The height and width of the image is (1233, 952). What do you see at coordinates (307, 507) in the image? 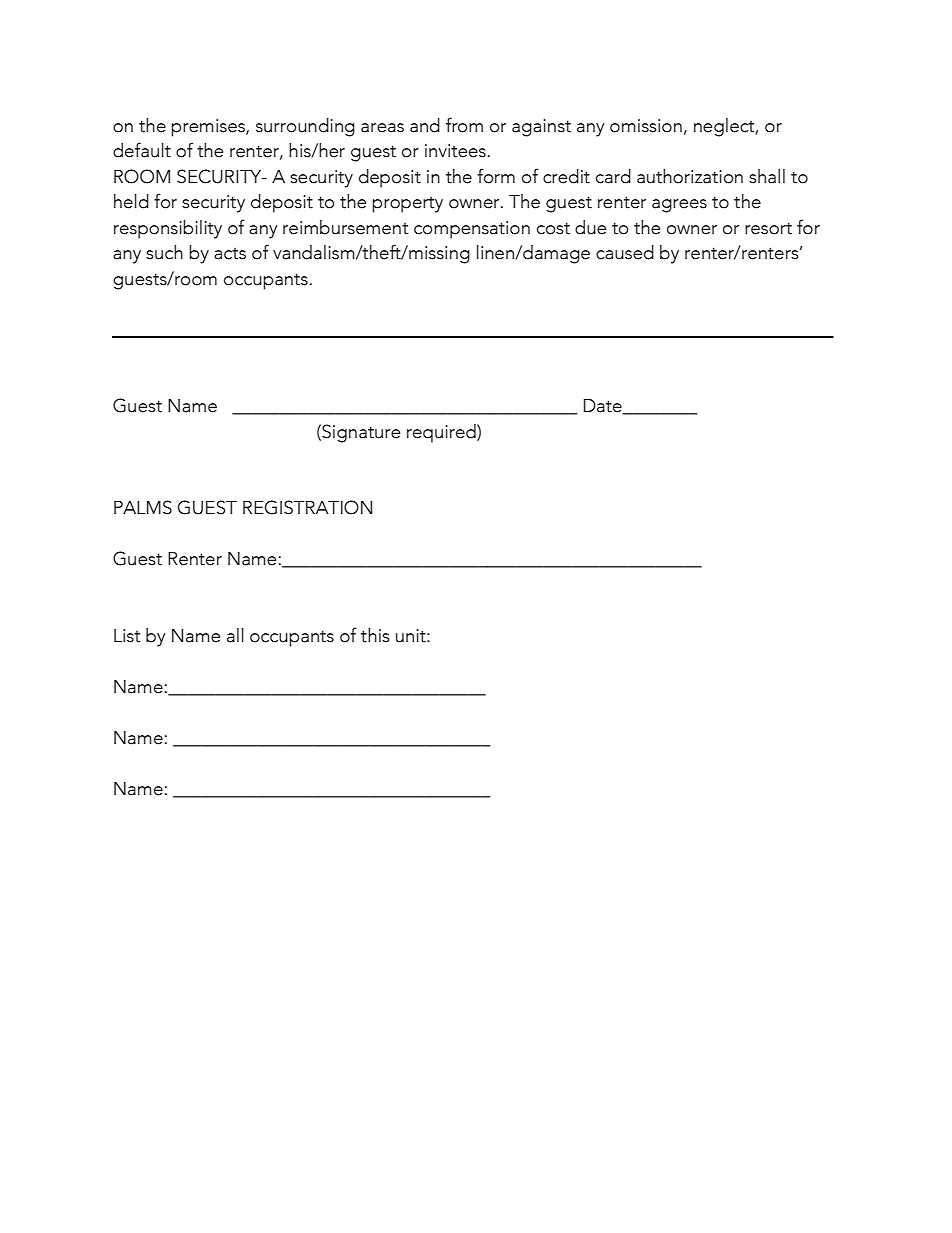
I see `REGISTRATION` at bounding box center [307, 507].
